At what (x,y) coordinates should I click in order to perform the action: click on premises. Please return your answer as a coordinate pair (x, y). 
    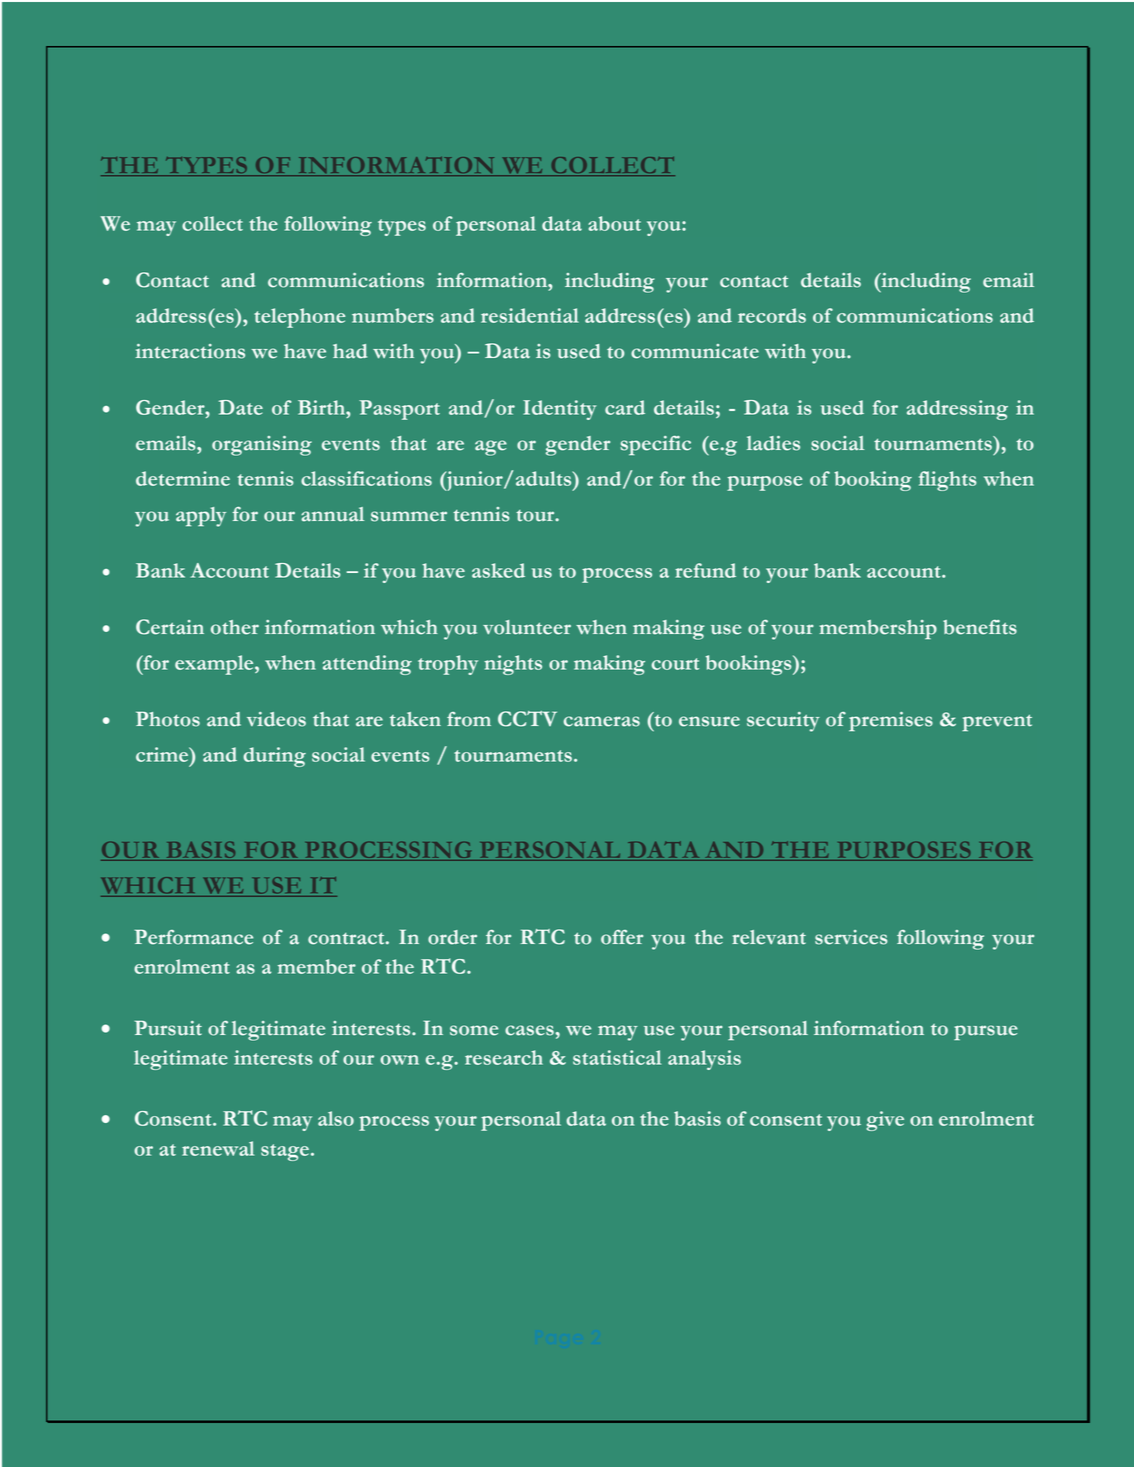
    Looking at the image, I should click on (891, 721).
